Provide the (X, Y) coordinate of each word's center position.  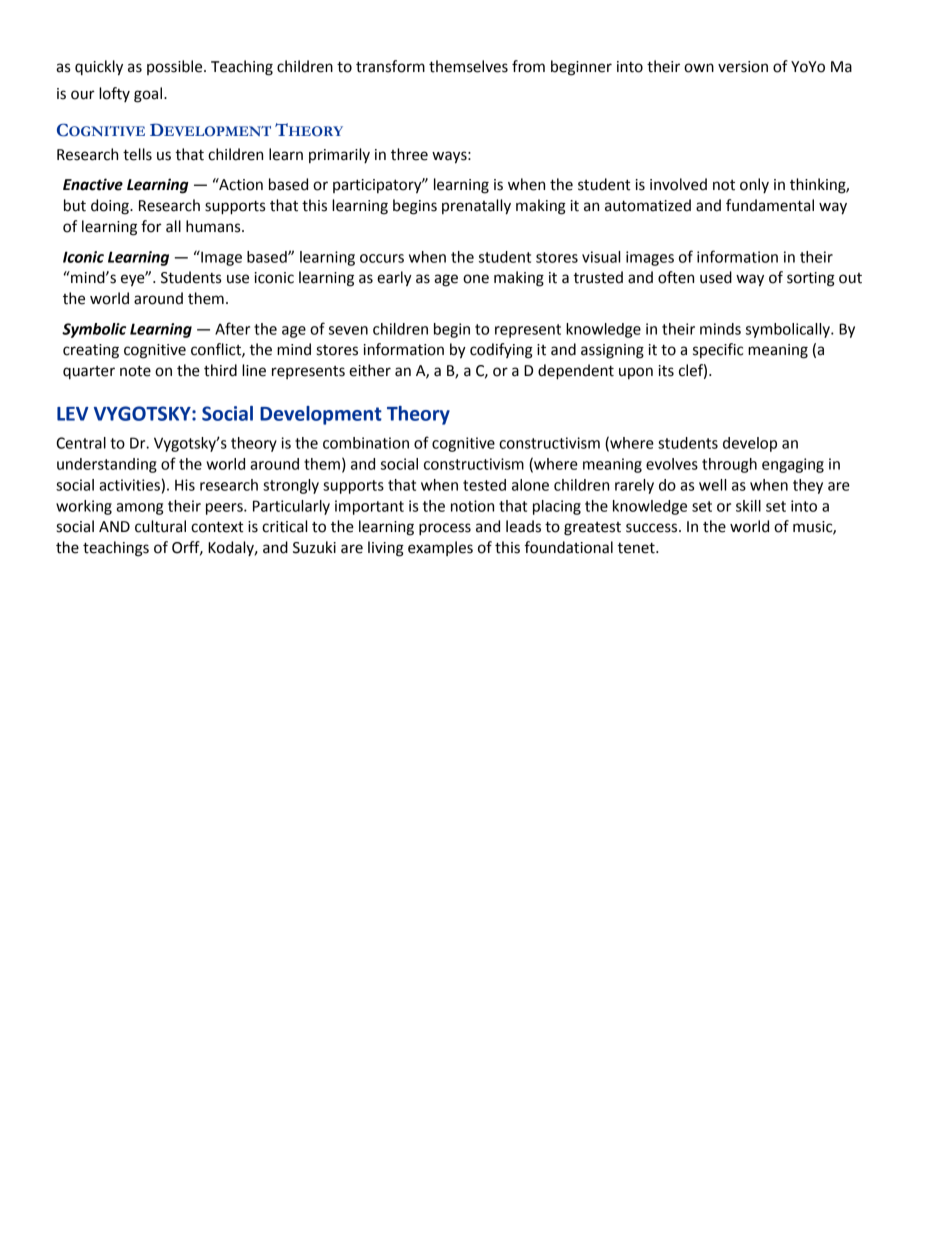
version (743, 67)
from (528, 66)
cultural (160, 526)
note (135, 371)
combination (366, 443)
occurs (382, 258)
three (409, 154)
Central (81, 443)
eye (134, 280)
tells (137, 154)
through (729, 465)
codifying (501, 351)
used (716, 277)
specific (718, 350)
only (754, 185)
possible (176, 67)
